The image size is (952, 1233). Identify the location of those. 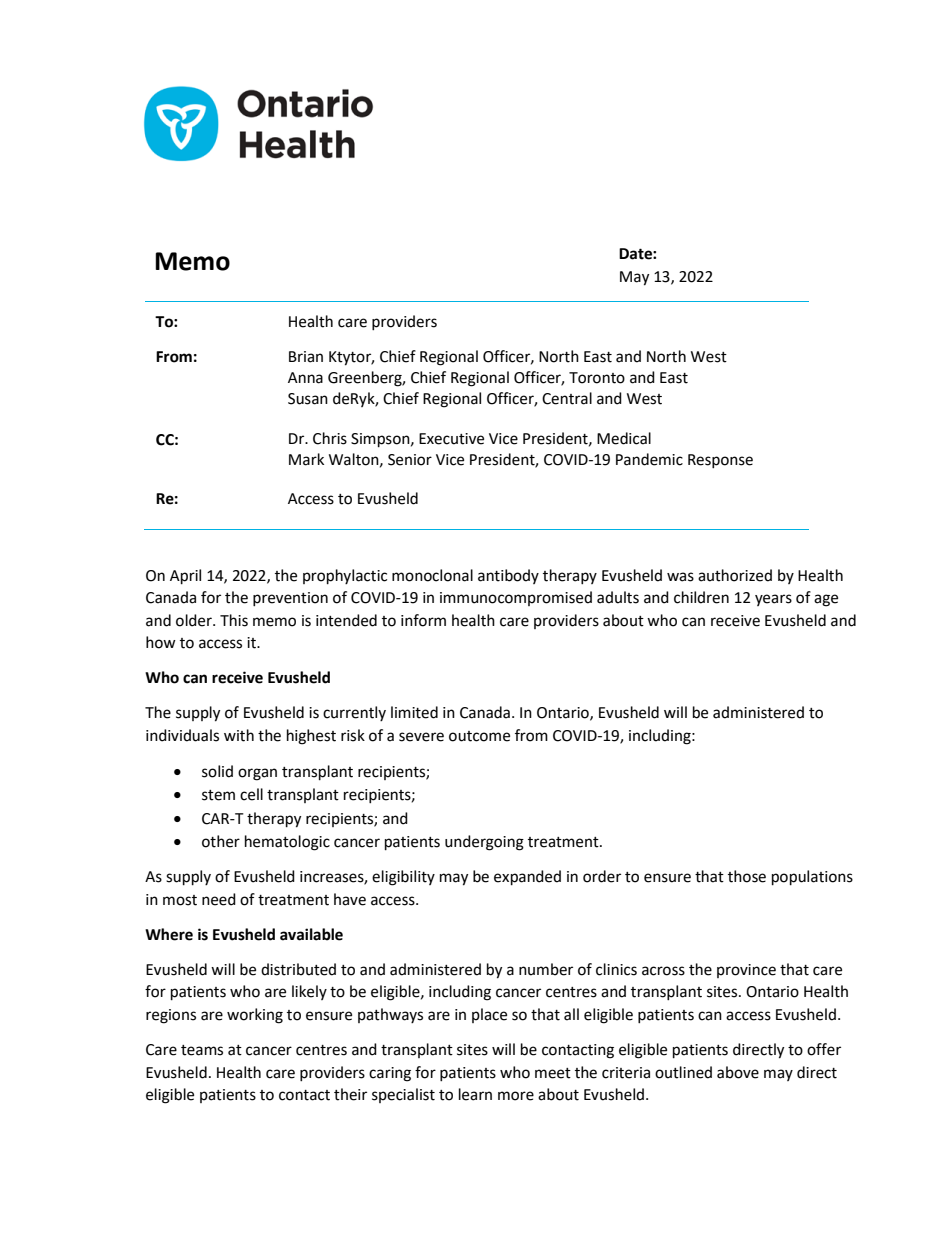
(747, 876).
